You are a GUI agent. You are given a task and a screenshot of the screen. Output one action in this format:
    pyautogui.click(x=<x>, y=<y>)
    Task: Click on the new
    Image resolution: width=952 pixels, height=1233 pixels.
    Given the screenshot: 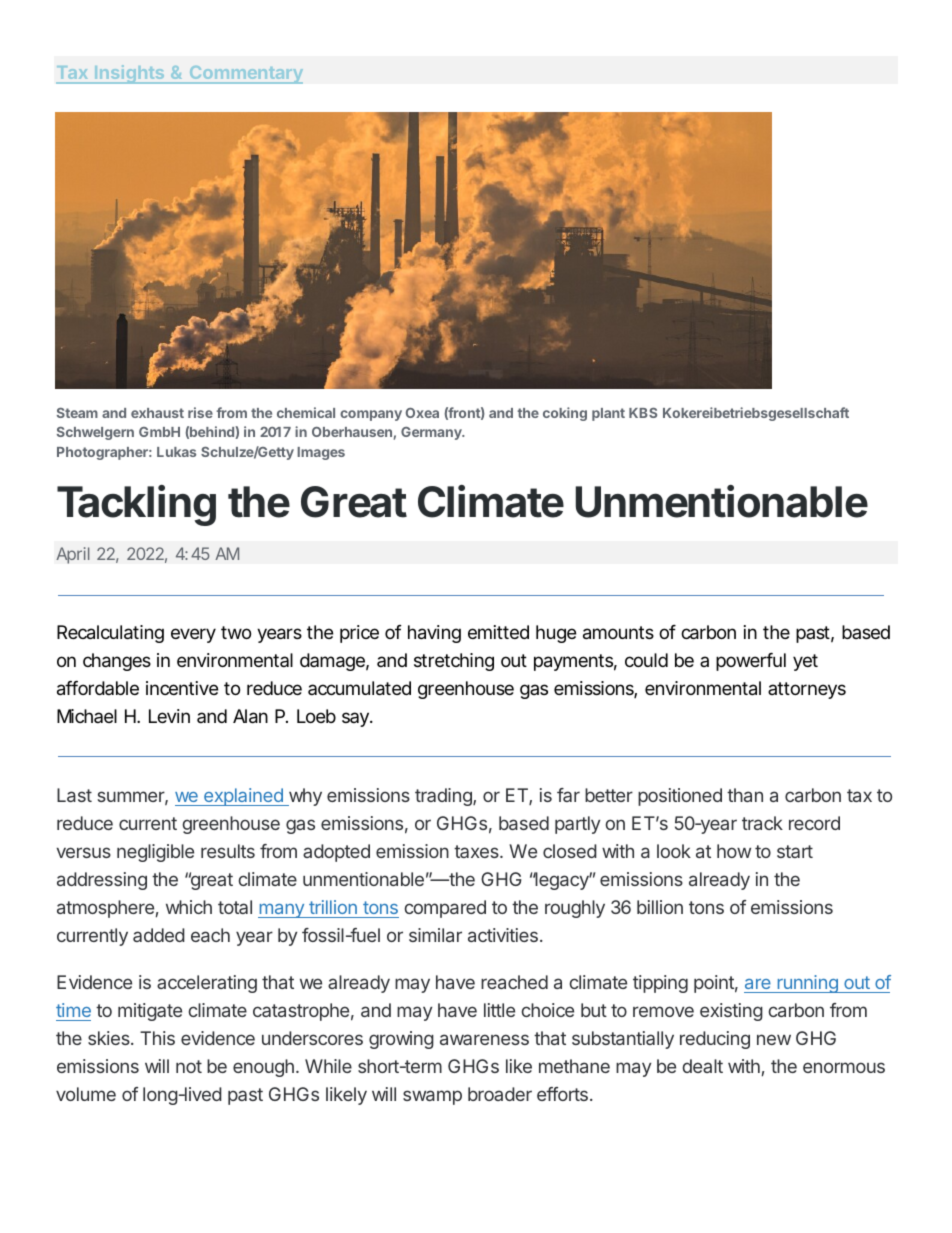 What is the action you would take?
    pyautogui.click(x=774, y=1039)
